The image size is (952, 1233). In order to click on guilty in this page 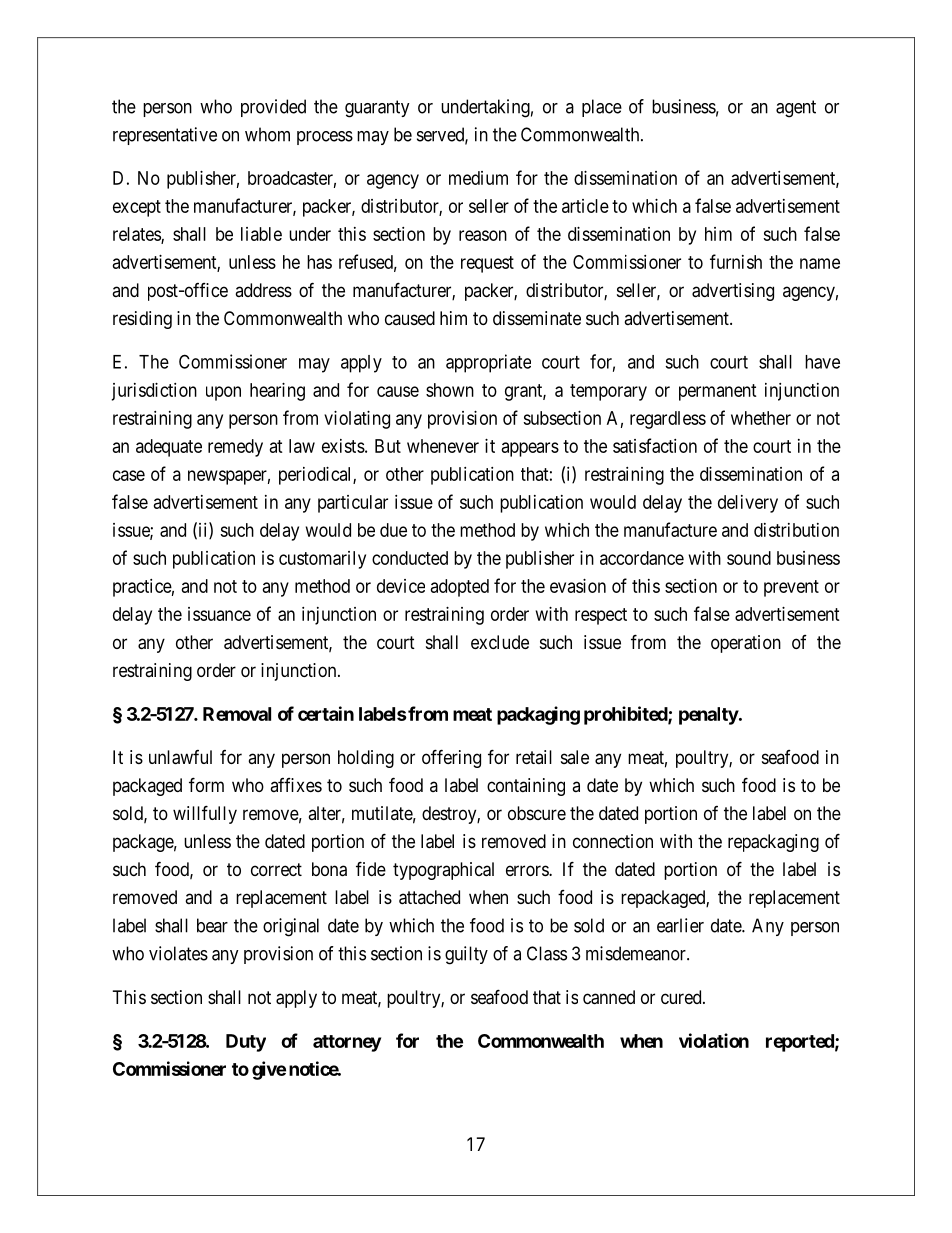, I will do `click(466, 955)`.
